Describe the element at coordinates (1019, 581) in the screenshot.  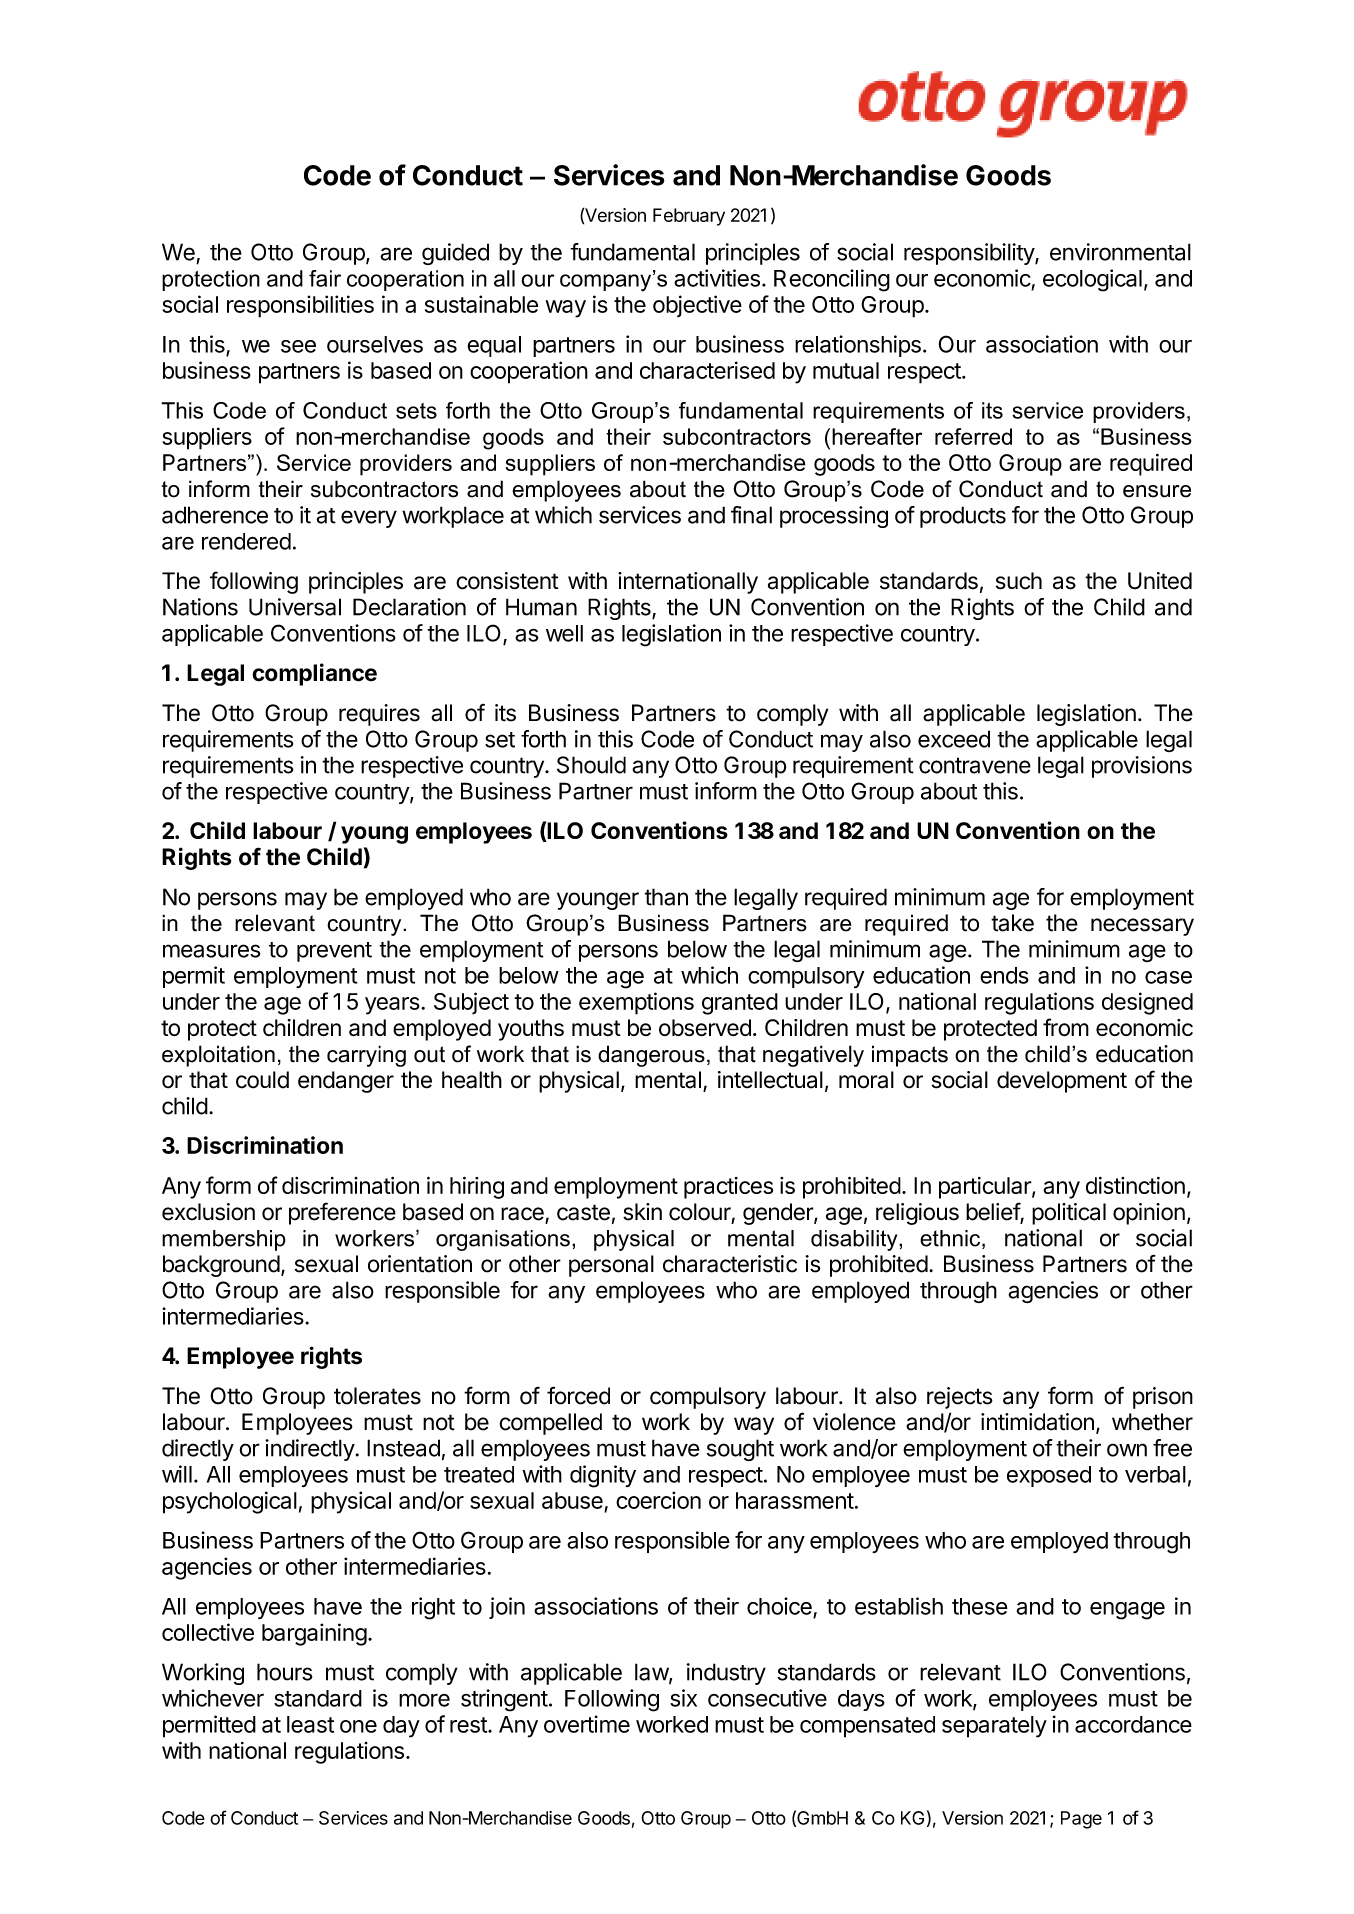
I see `such` at that location.
